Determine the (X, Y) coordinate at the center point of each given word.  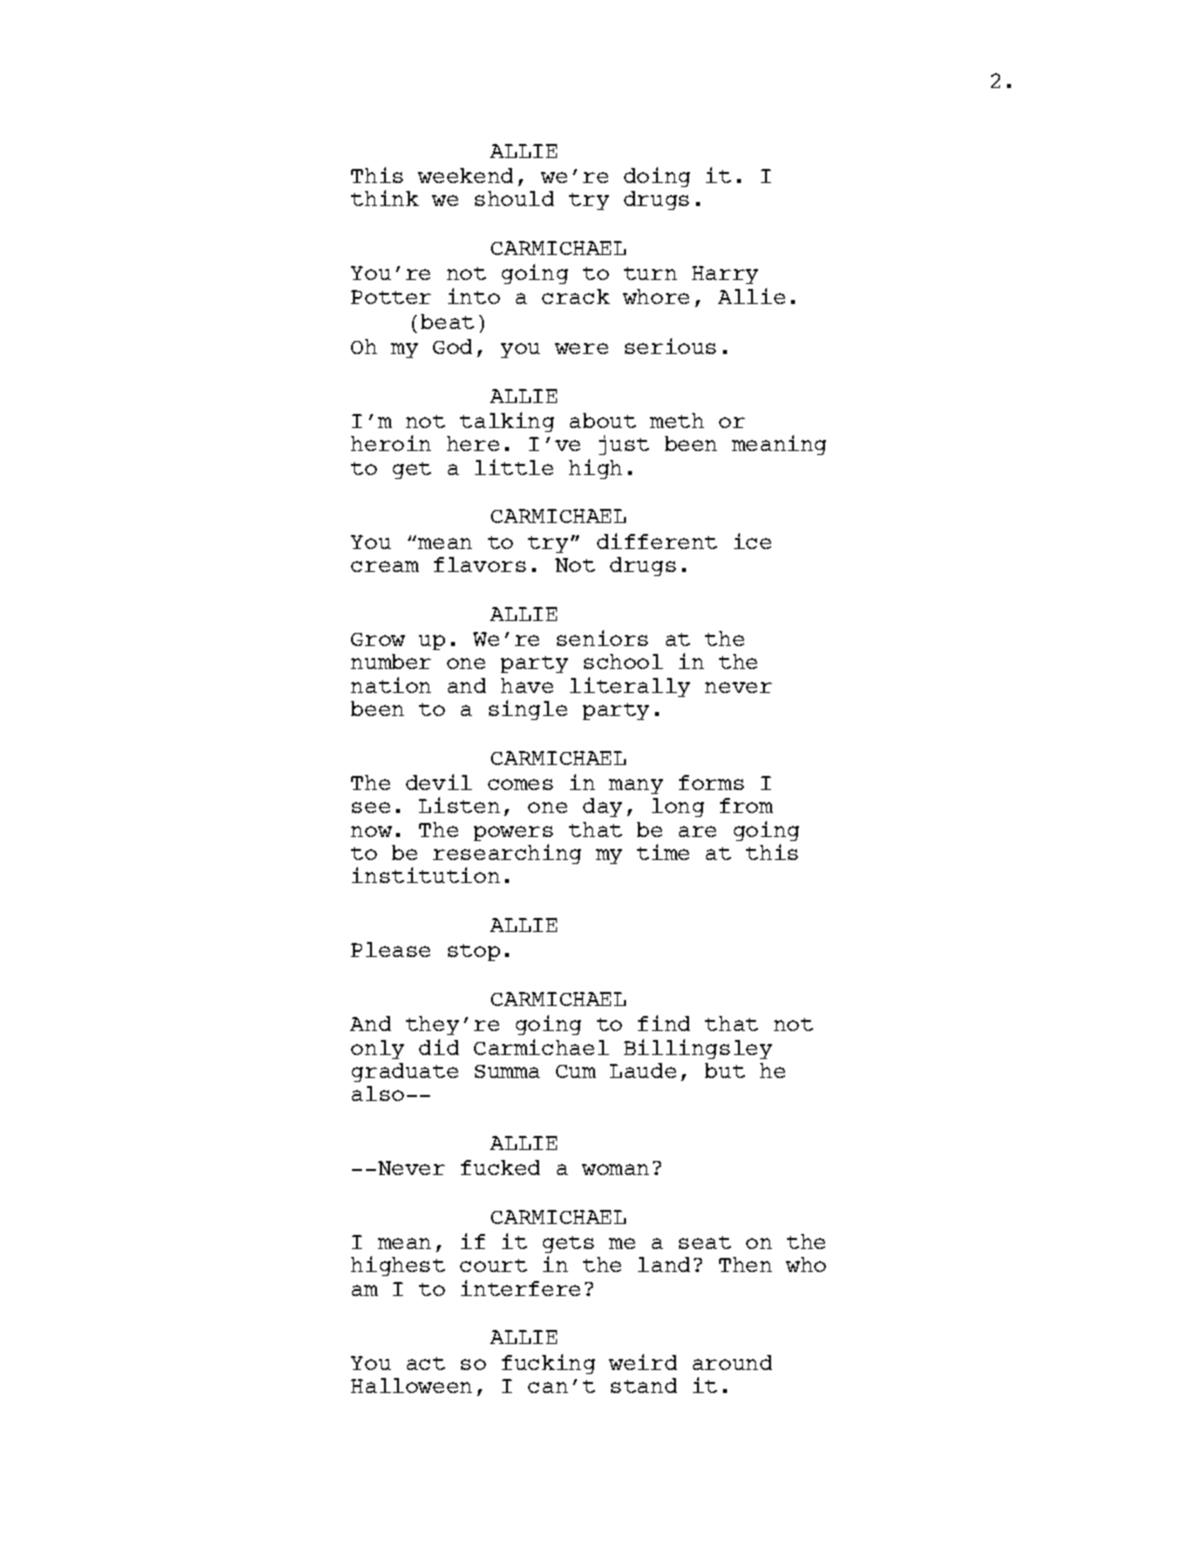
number (391, 661)
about (603, 420)
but (725, 1070)
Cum (576, 1071)
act (426, 1363)
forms (711, 782)
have (527, 685)
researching (507, 854)
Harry (725, 275)
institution (426, 875)
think (385, 198)
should (514, 198)
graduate (405, 1072)
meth (677, 420)
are (697, 831)
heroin (391, 443)
